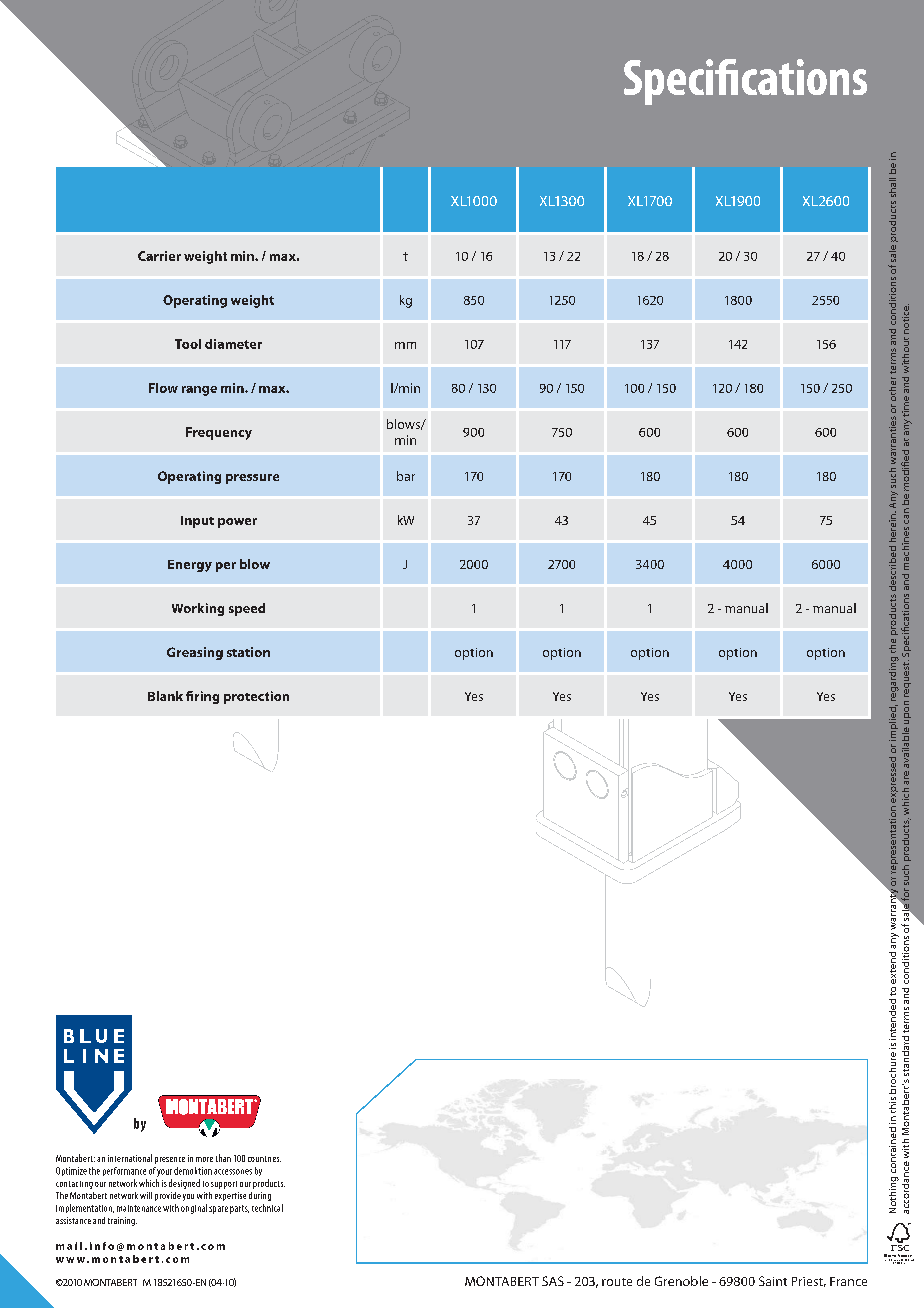  Describe the element at coordinates (122, 1221) in the screenshot. I see `training` at that location.
